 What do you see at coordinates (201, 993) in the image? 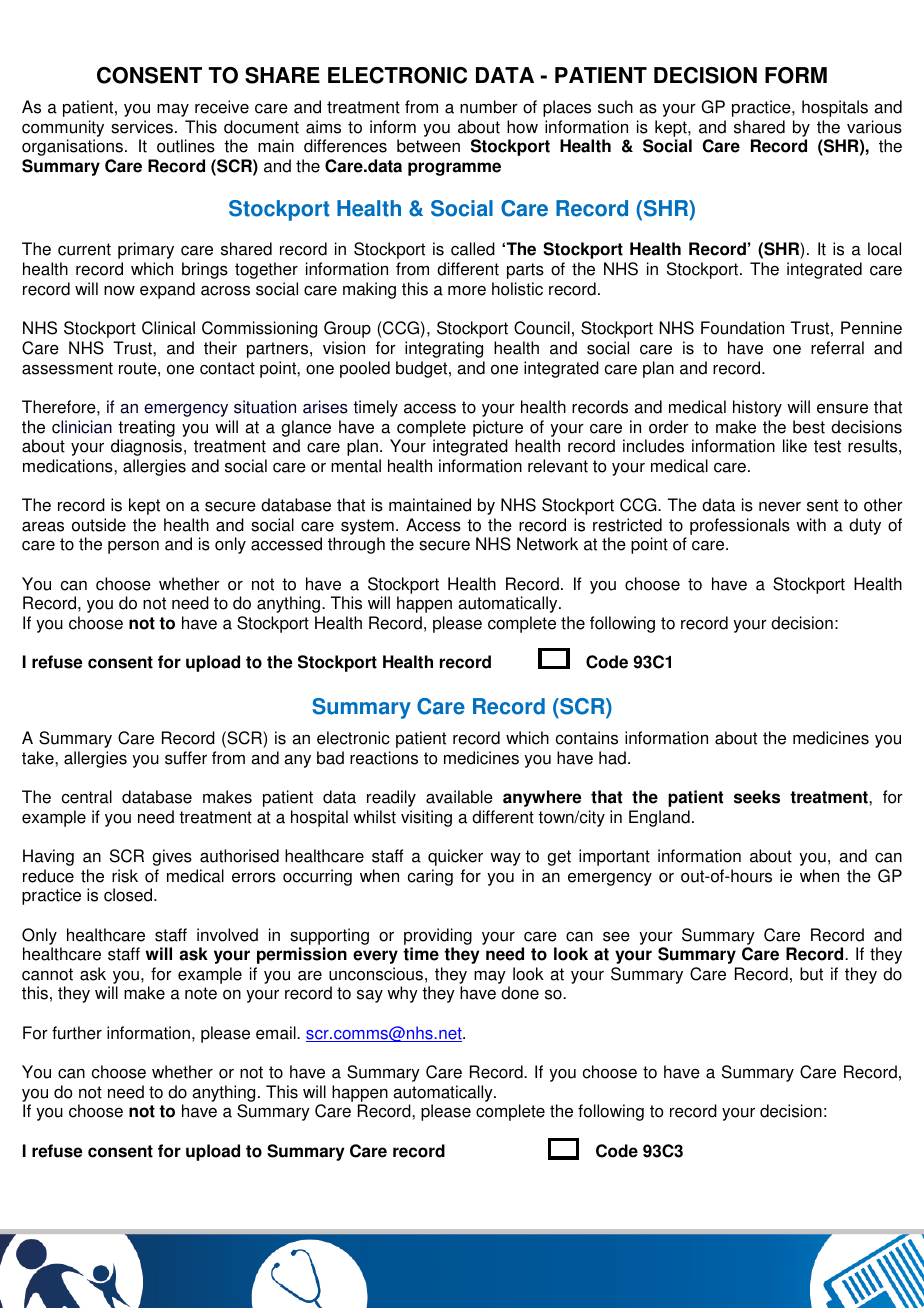
I see `note` at bounding box center [201, 993].
